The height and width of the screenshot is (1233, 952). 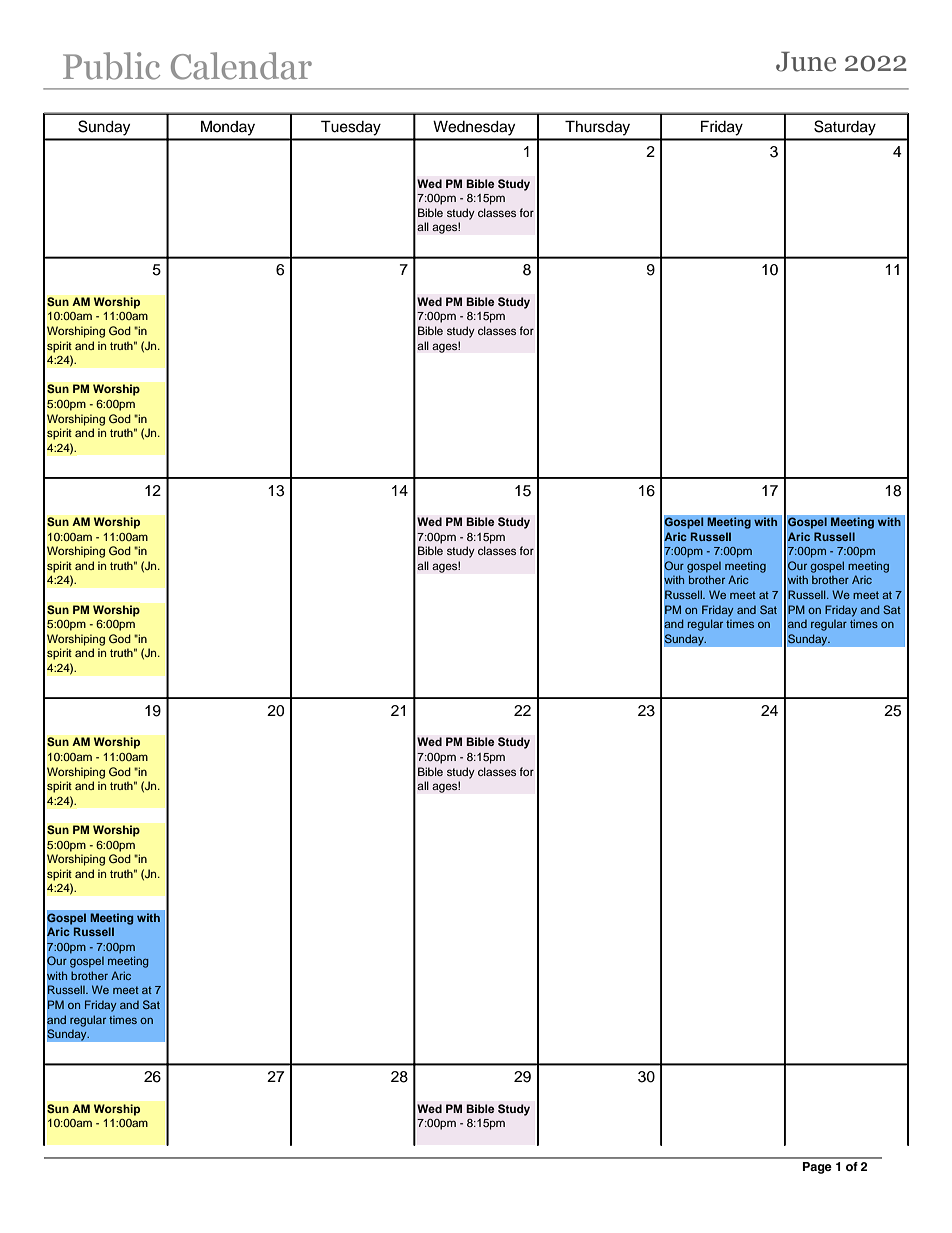 What do you see at coordinates (806, 62) in the screenshot?
I see `June` at bounding box center [806, 62].
